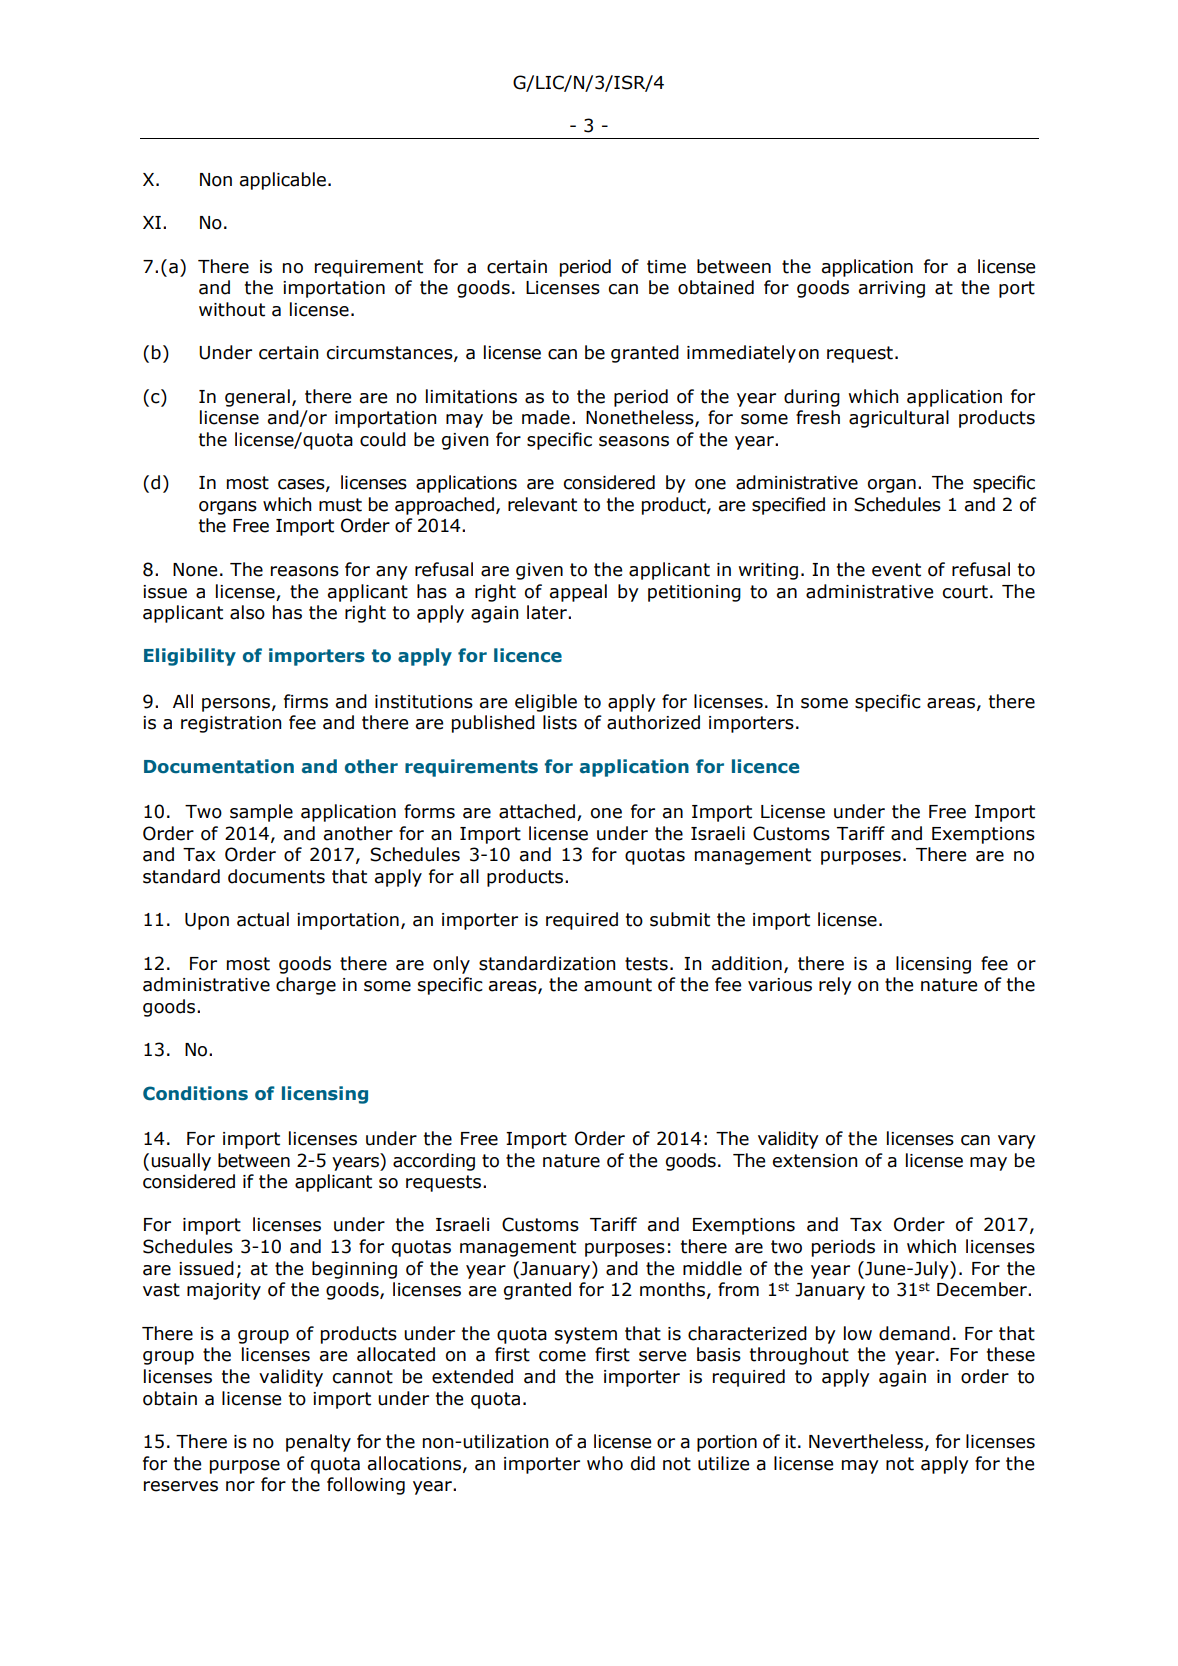  What do you see at coordinates (318, 1443) in the screenshot?
I see `penalty` at bounding box center [318, 1443].
